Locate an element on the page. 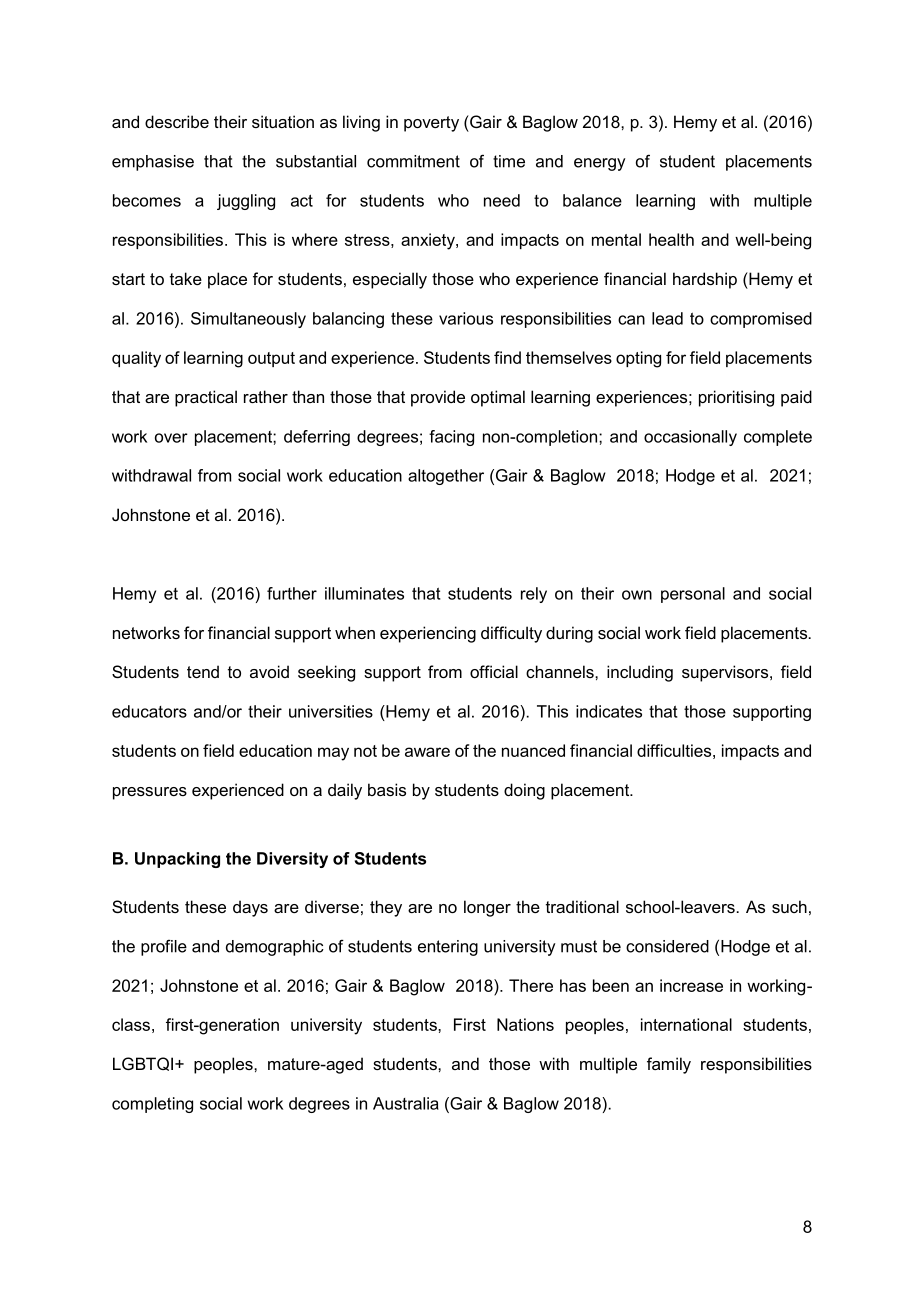  time is located at coordinates (509, 161).
